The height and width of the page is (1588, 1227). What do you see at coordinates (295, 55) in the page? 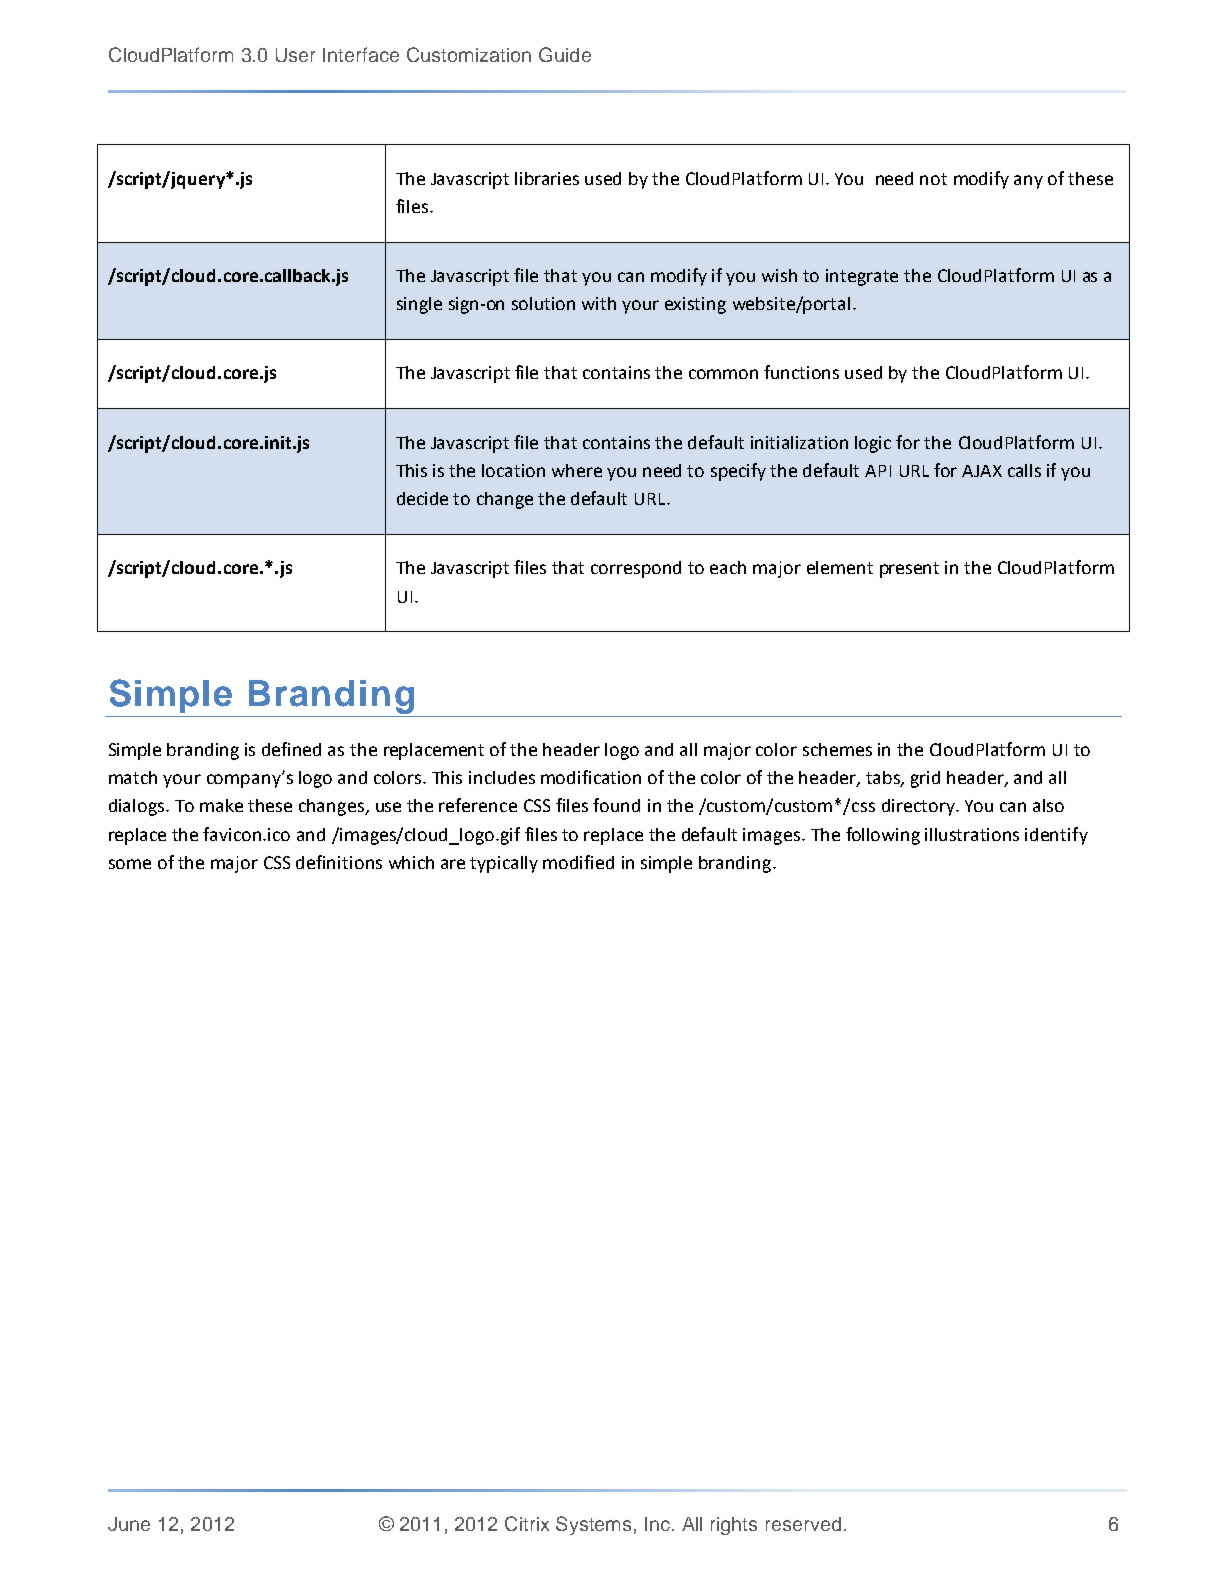
I see `User` at bounding box center [295, 55].
